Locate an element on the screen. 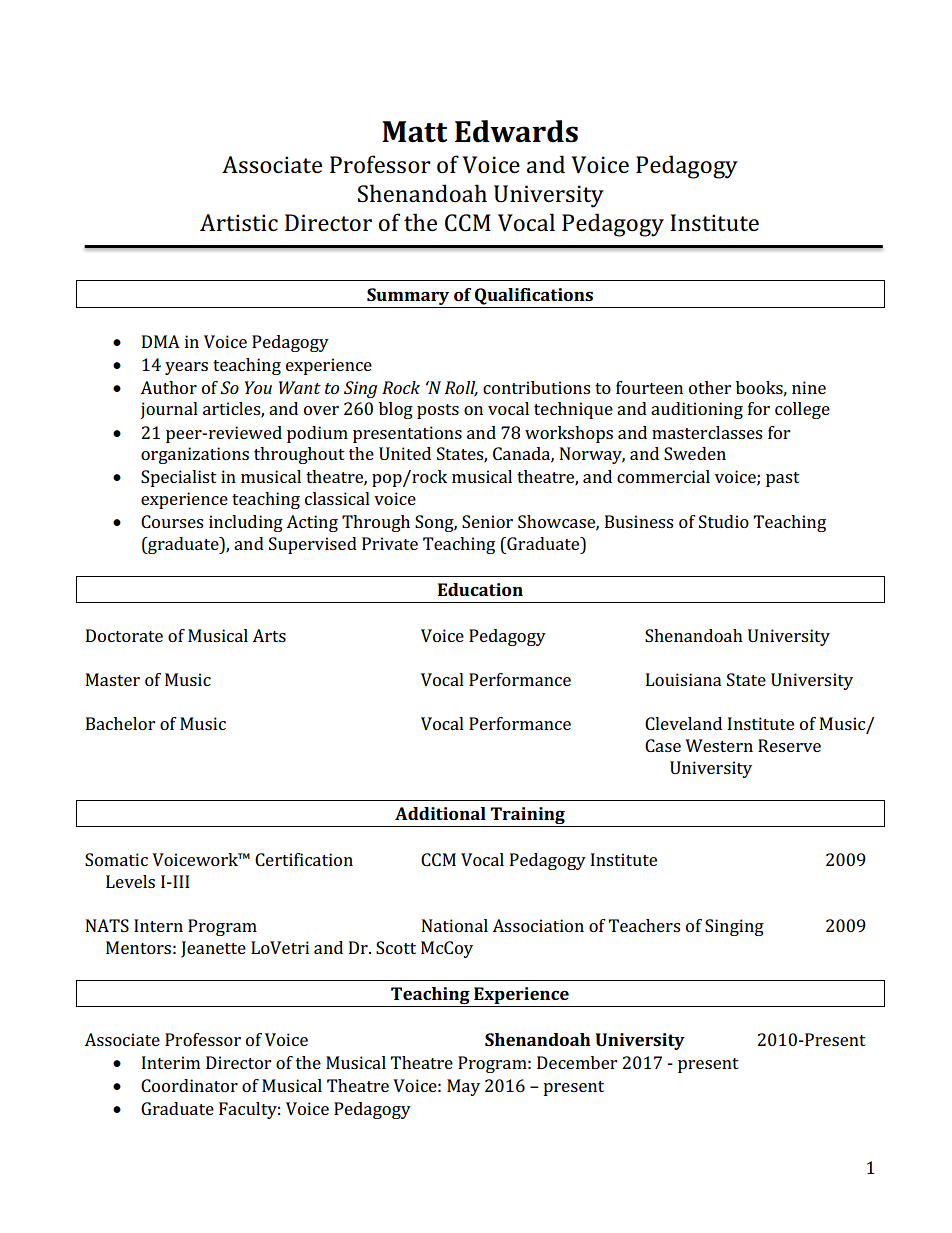 Image resolution: width=952 pixels, height=1233 pixels. Interim is located at coordinates (171, 1062).
